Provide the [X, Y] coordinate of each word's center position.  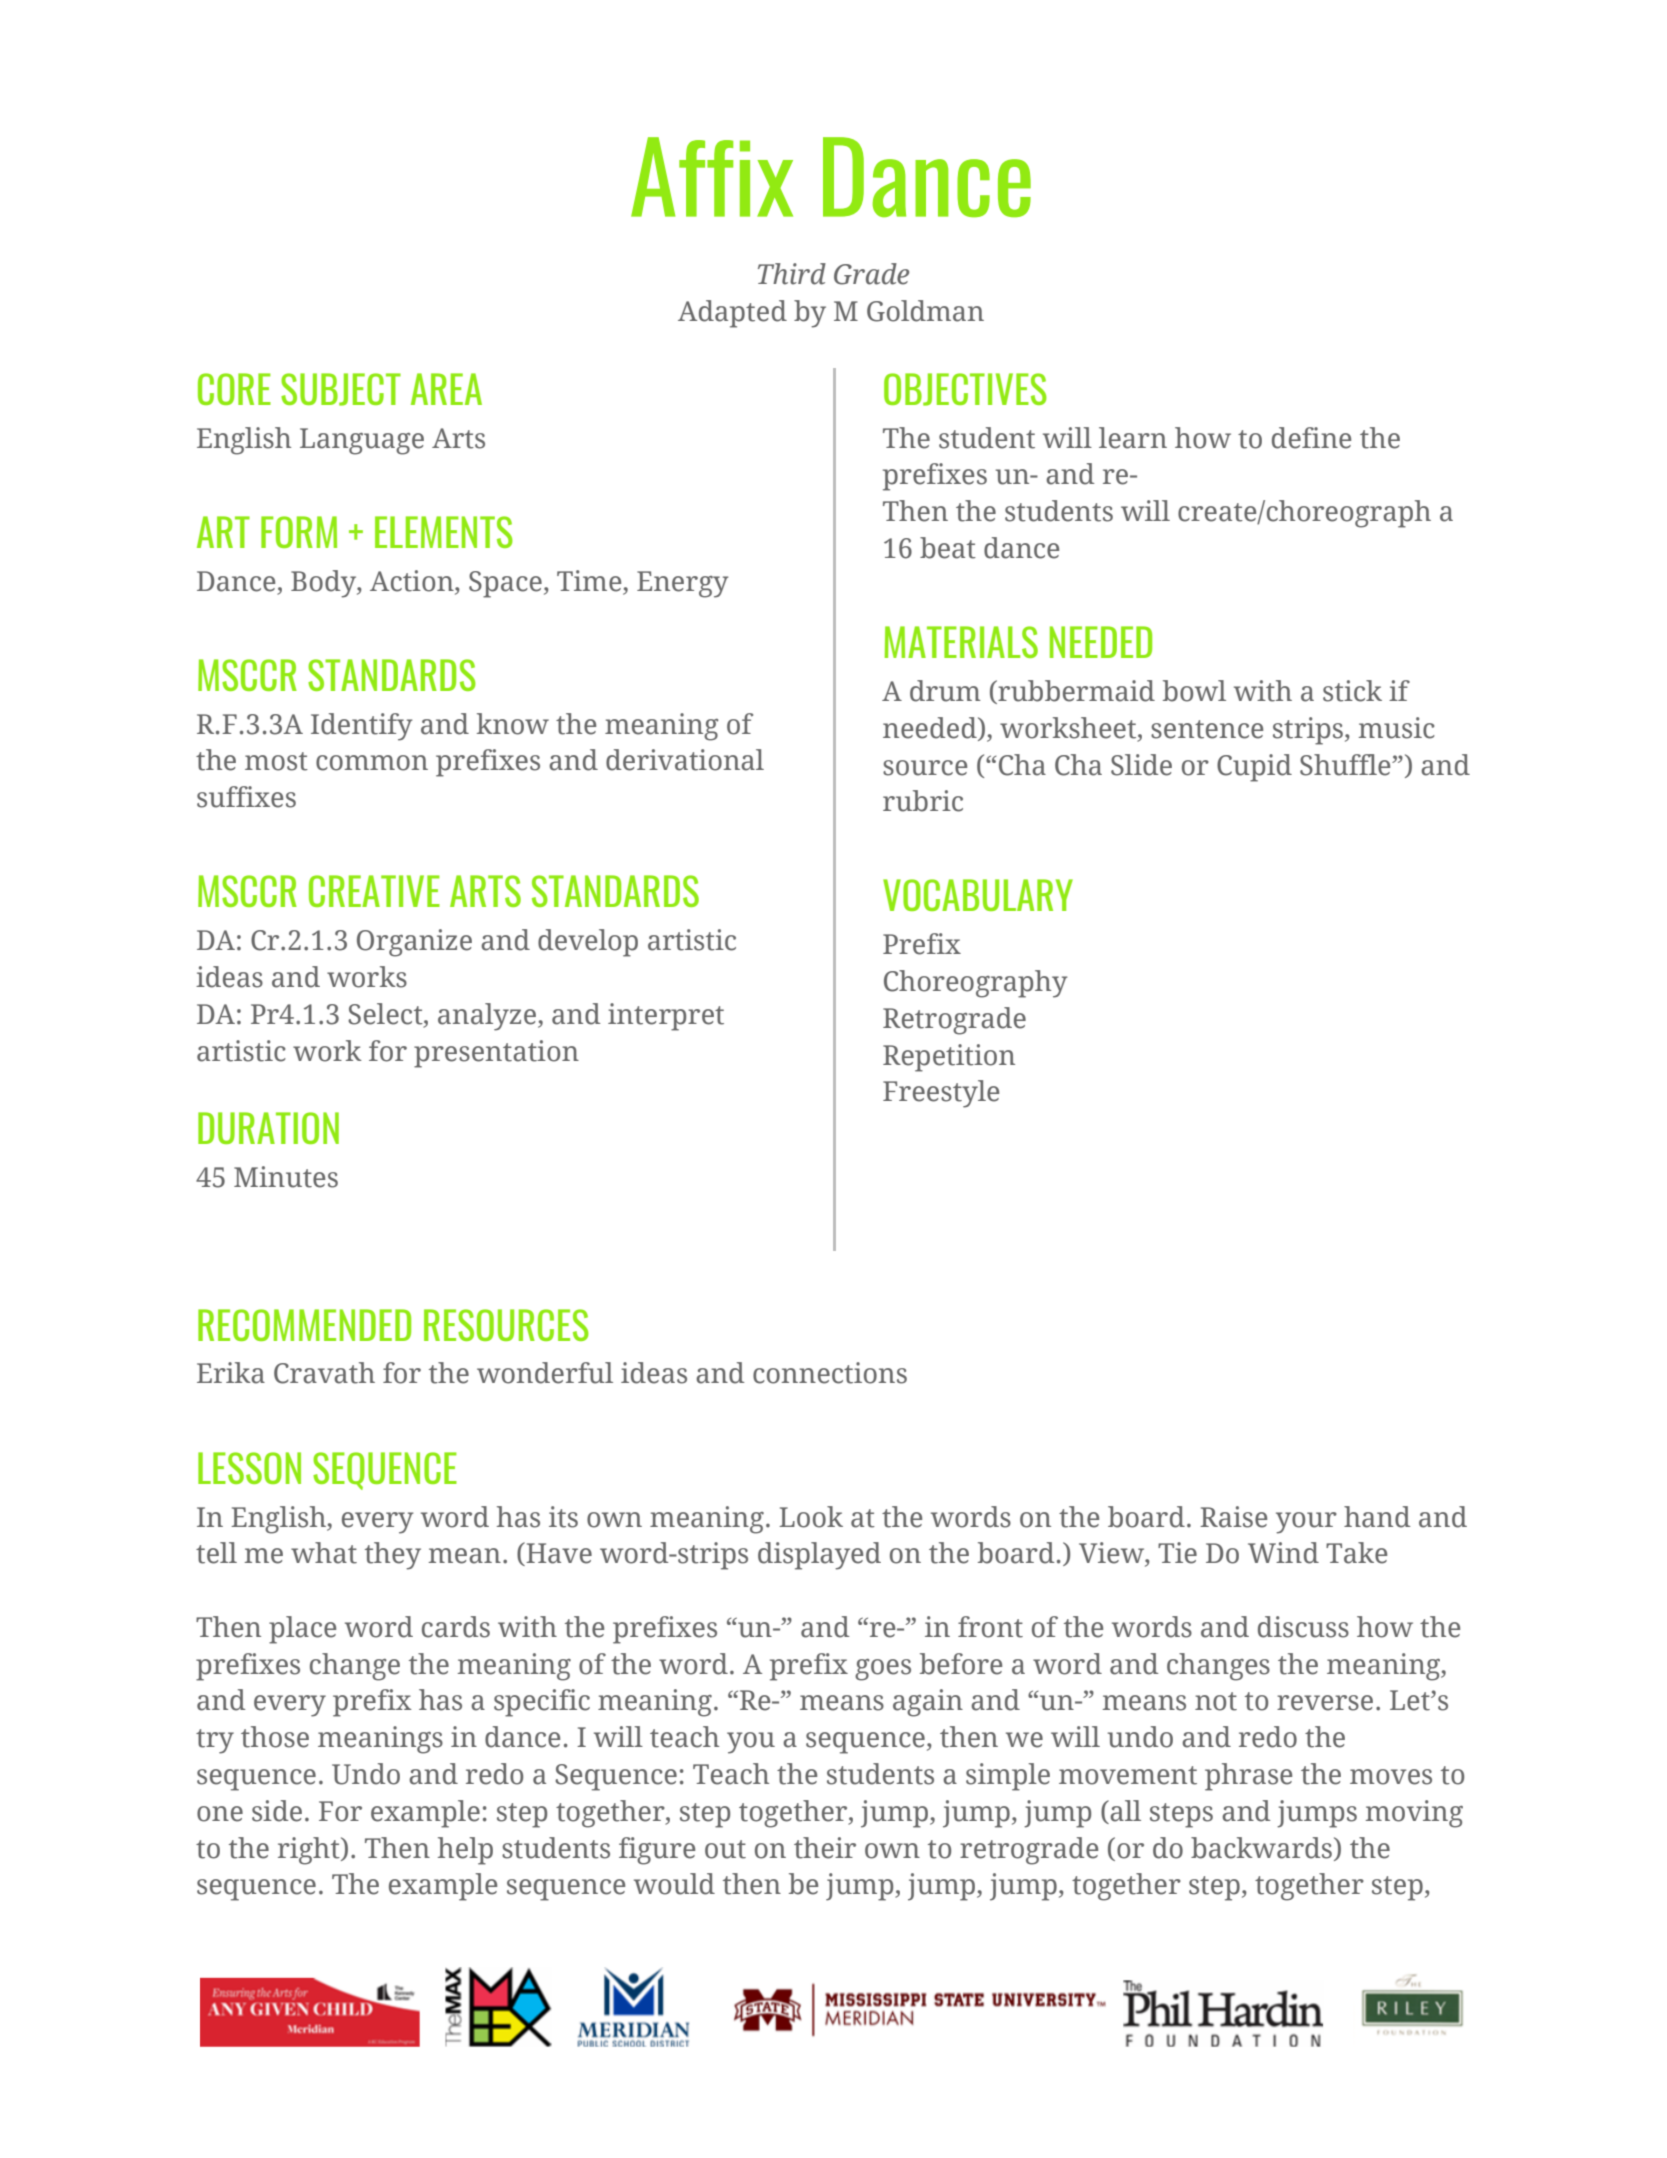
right [310, 1851]
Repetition [949, 1058]
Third [792, 274]
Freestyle [941, 1094]
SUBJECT [341, 389]
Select [386, 1015]
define [1311, 438]
